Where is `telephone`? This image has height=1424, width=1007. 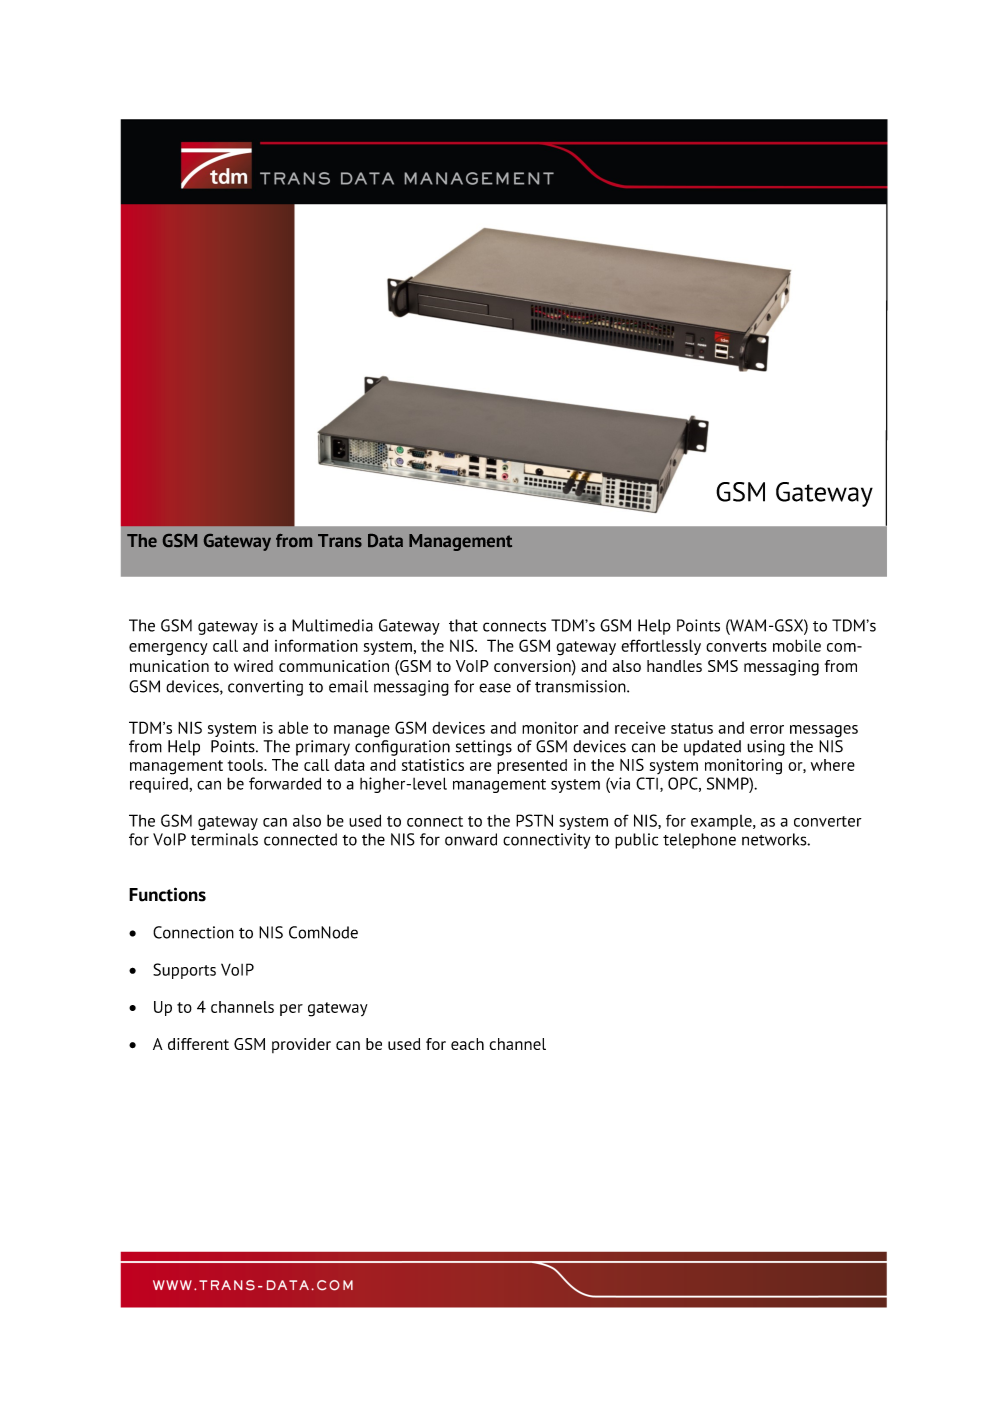 telephone is located at coordinates (699, 841).
